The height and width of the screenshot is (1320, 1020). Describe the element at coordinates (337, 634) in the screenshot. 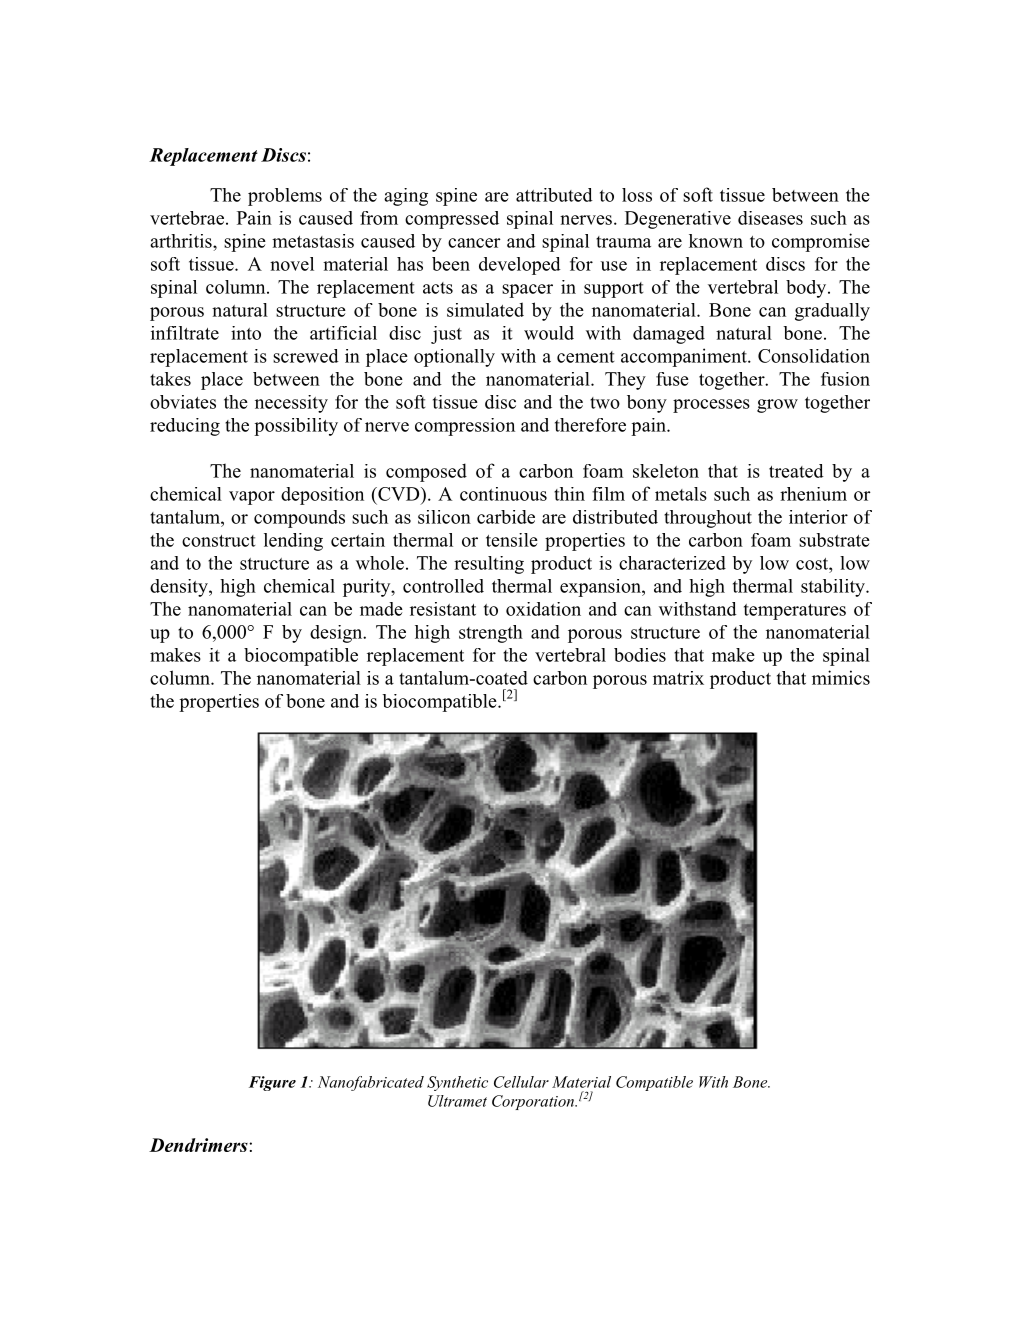

I see `design` at that location.
